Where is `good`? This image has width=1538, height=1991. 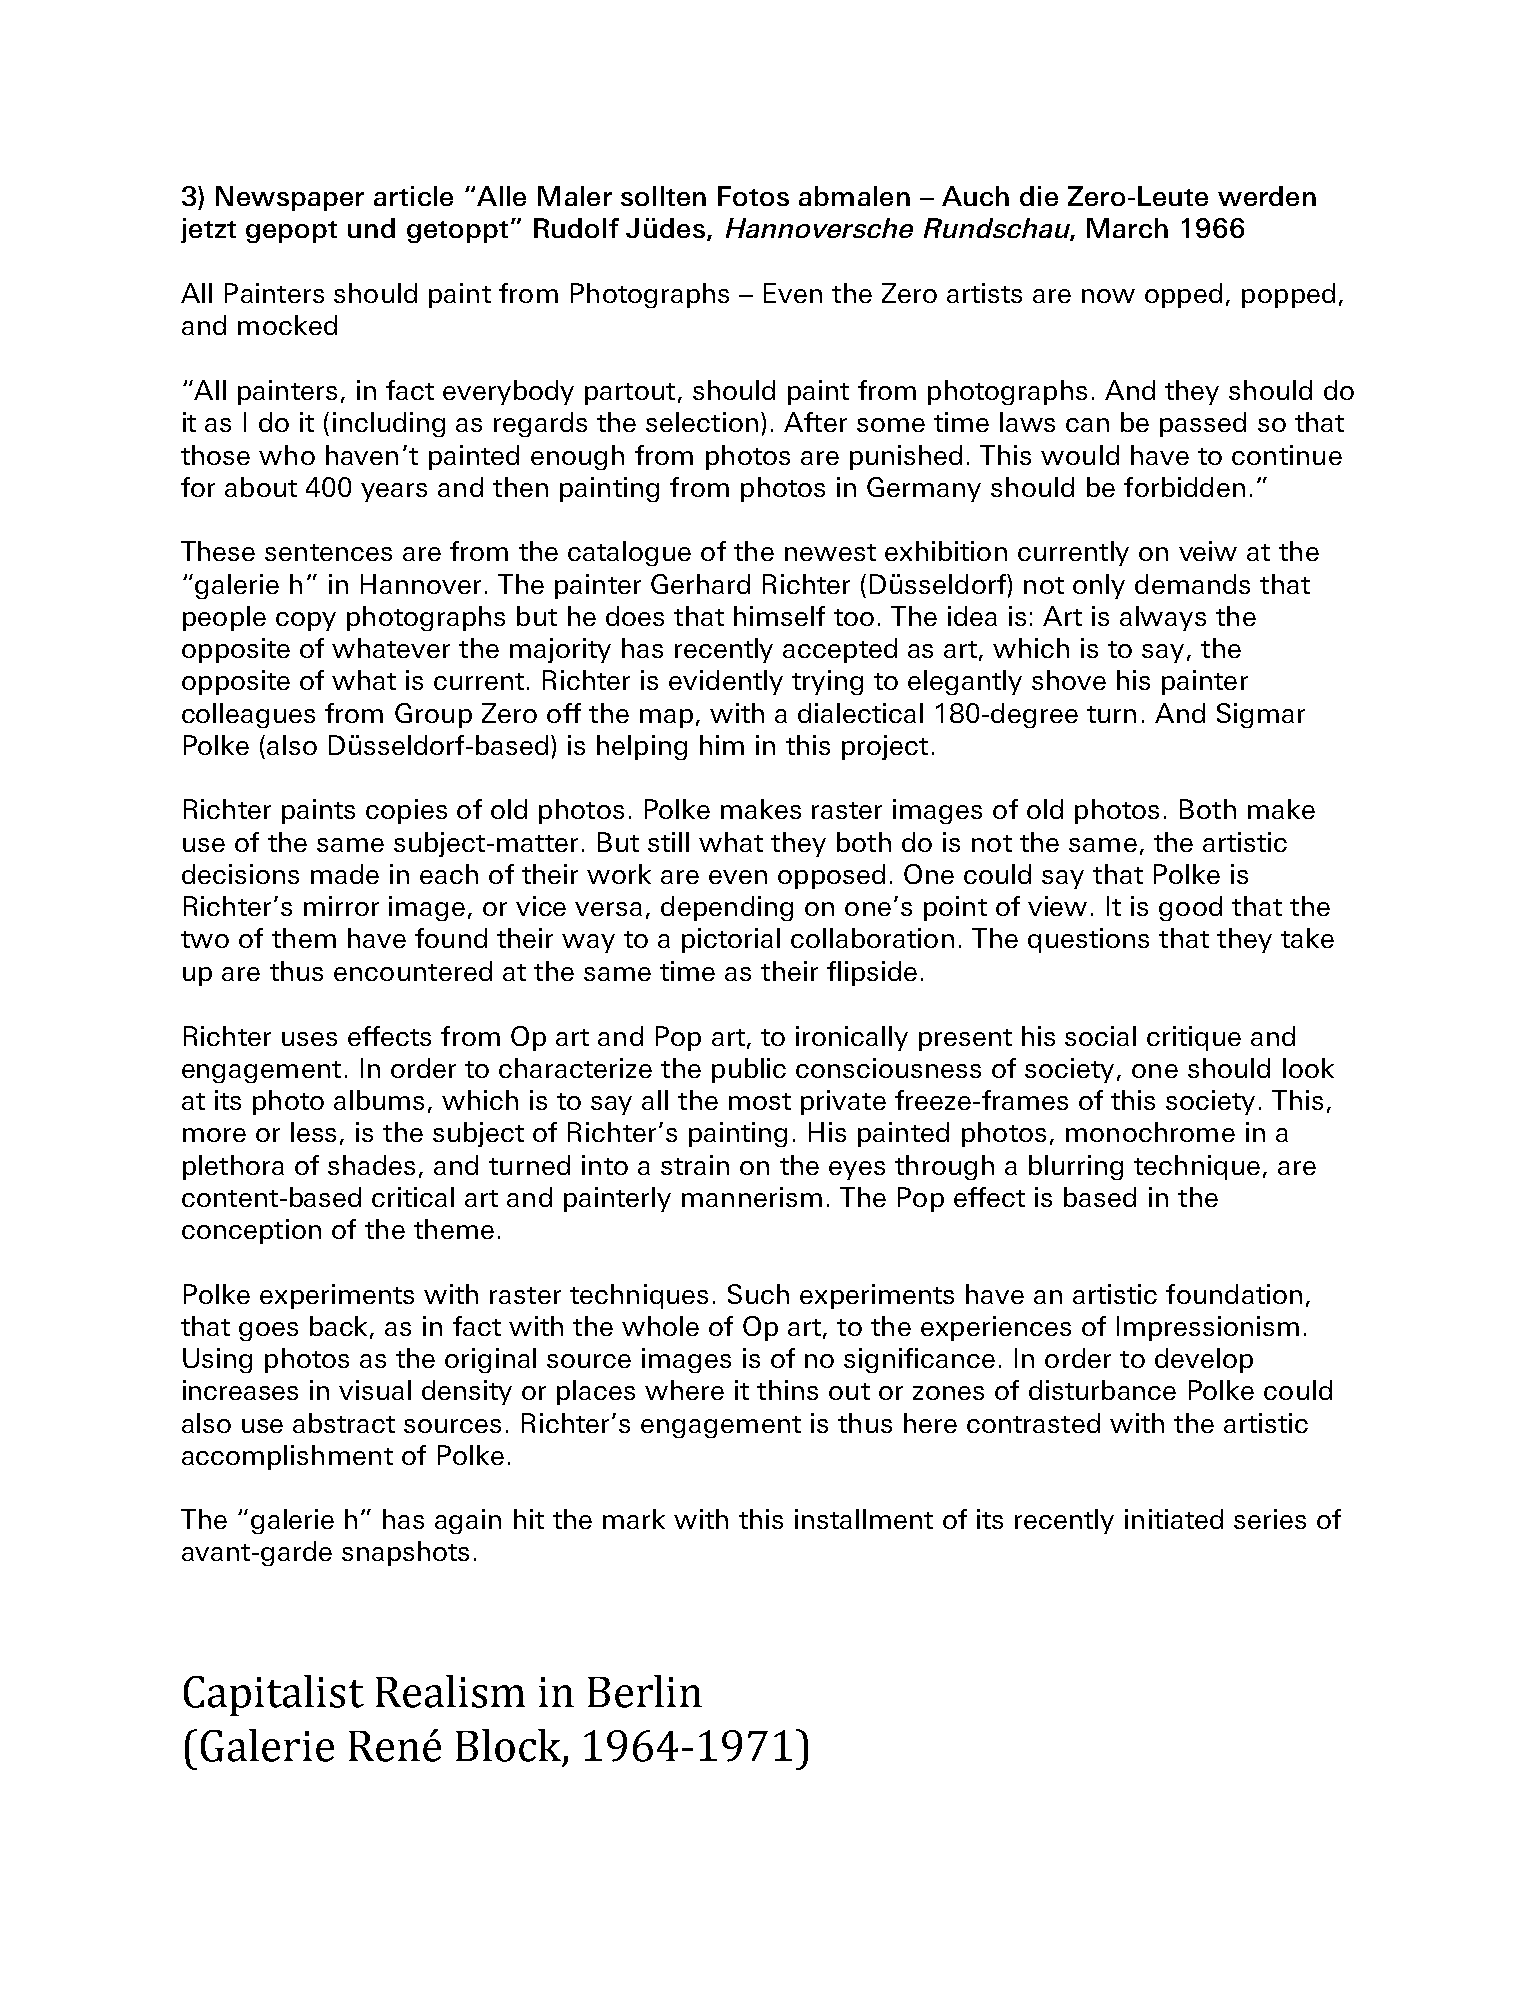
good is located at coordinates (1190, 908).
